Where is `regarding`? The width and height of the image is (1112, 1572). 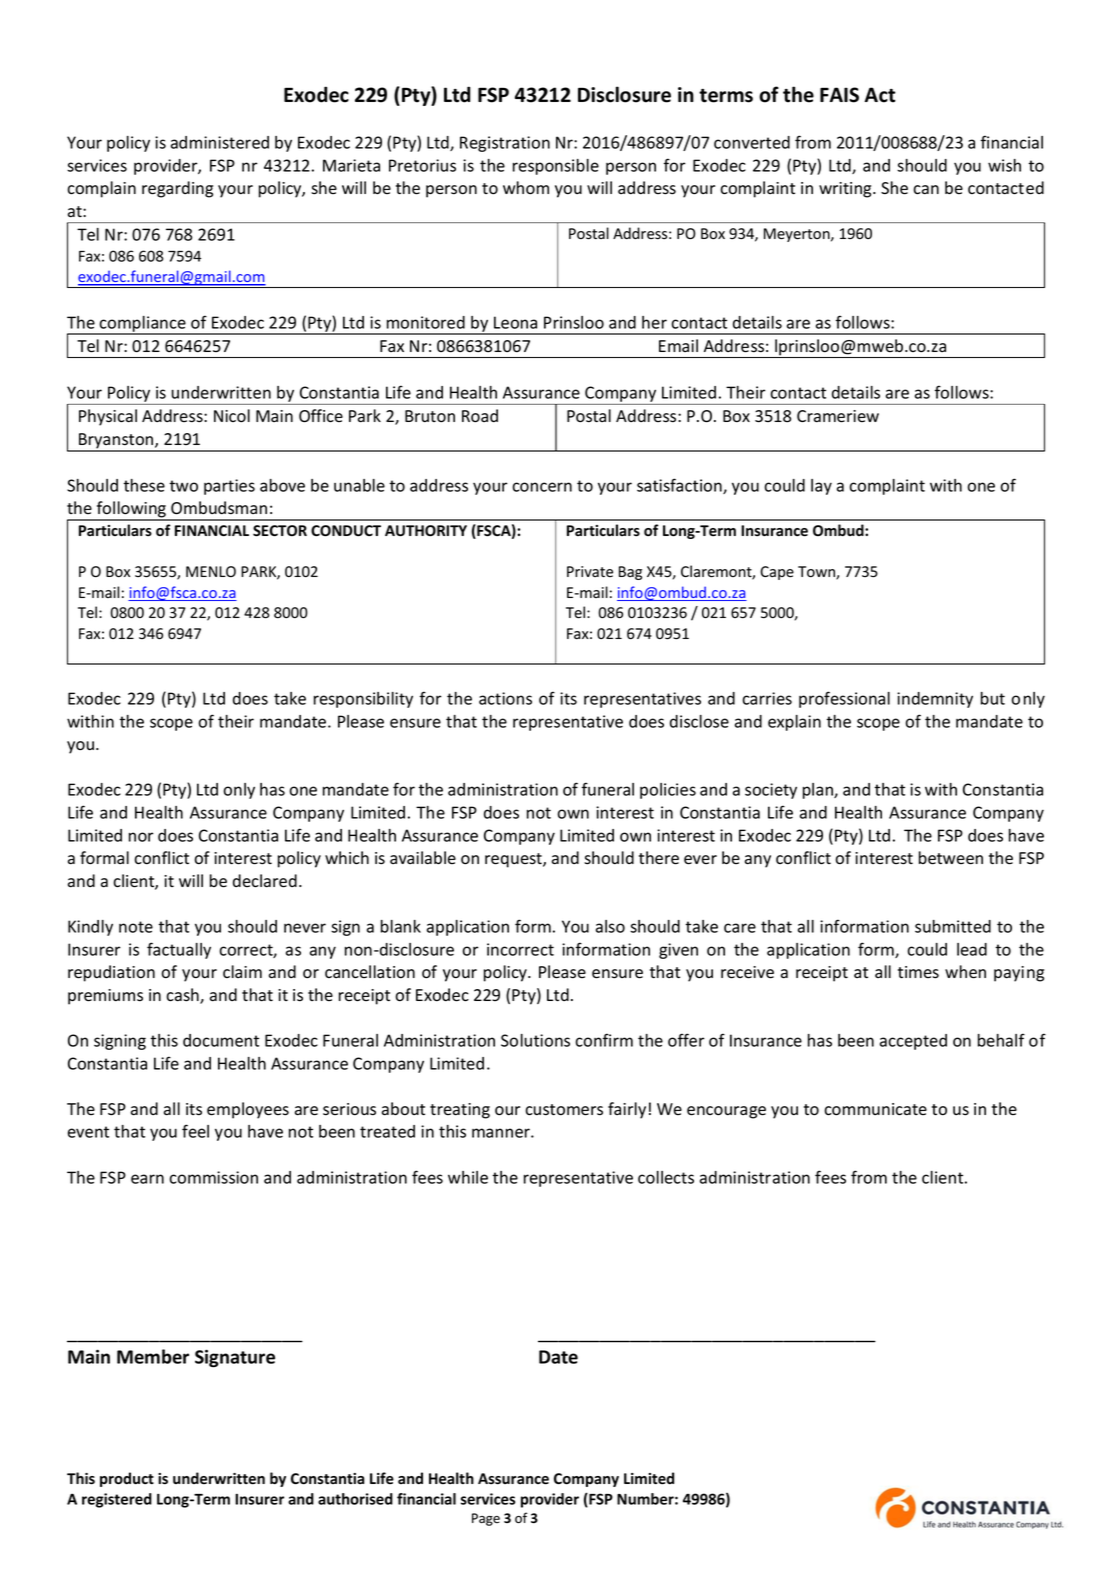 regarding is located at coordinates (177, 189).
